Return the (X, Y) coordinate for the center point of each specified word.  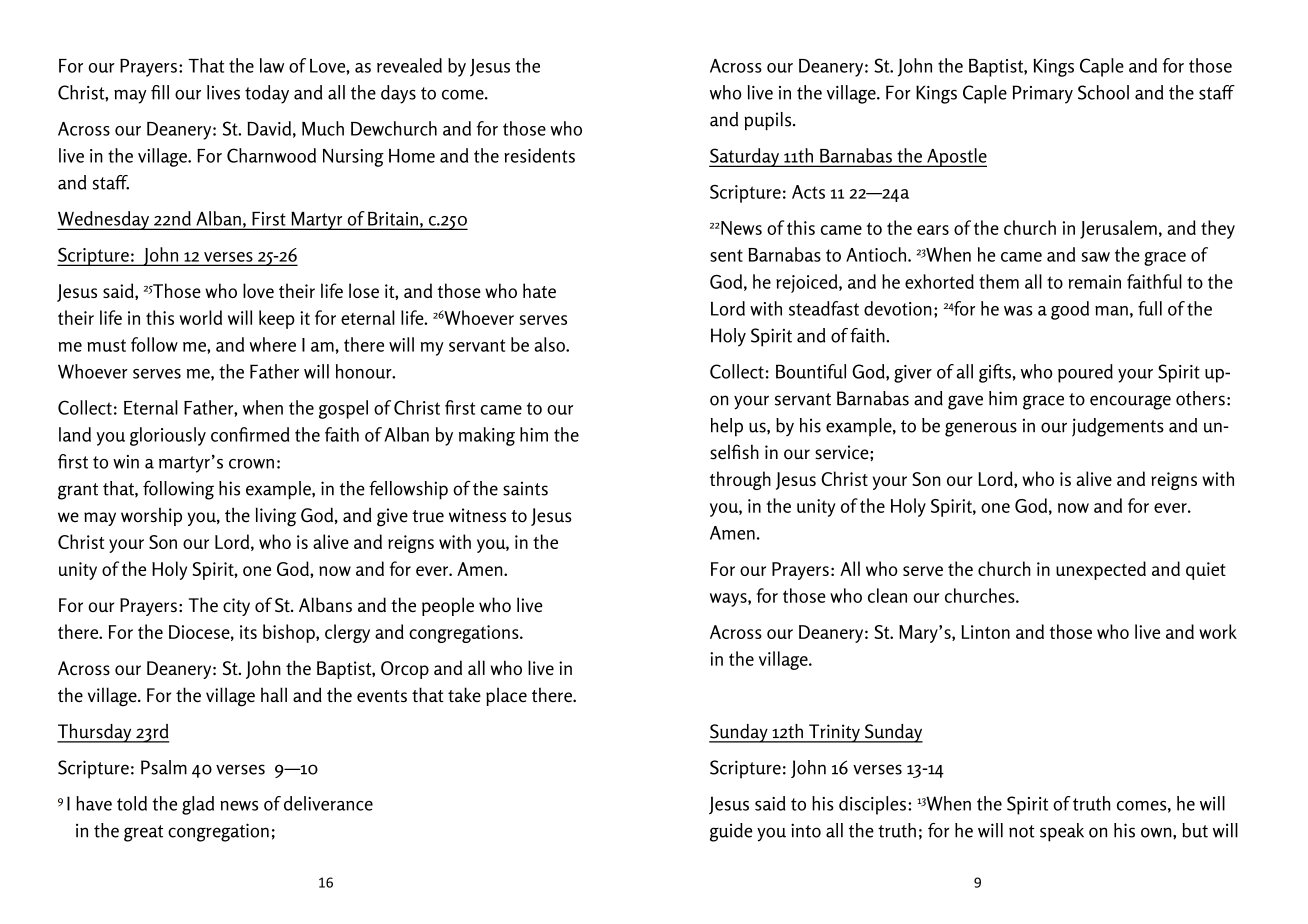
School (1103, 92)
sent (726, 255)
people (448, 606)
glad (198, 805)
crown (251, 464)
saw (1096, 257)
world (200, 317)
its (248, 632)
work (1218, 631)
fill (160, 92)
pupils (769, 121)
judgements (1118, 427)
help (727, 427)
